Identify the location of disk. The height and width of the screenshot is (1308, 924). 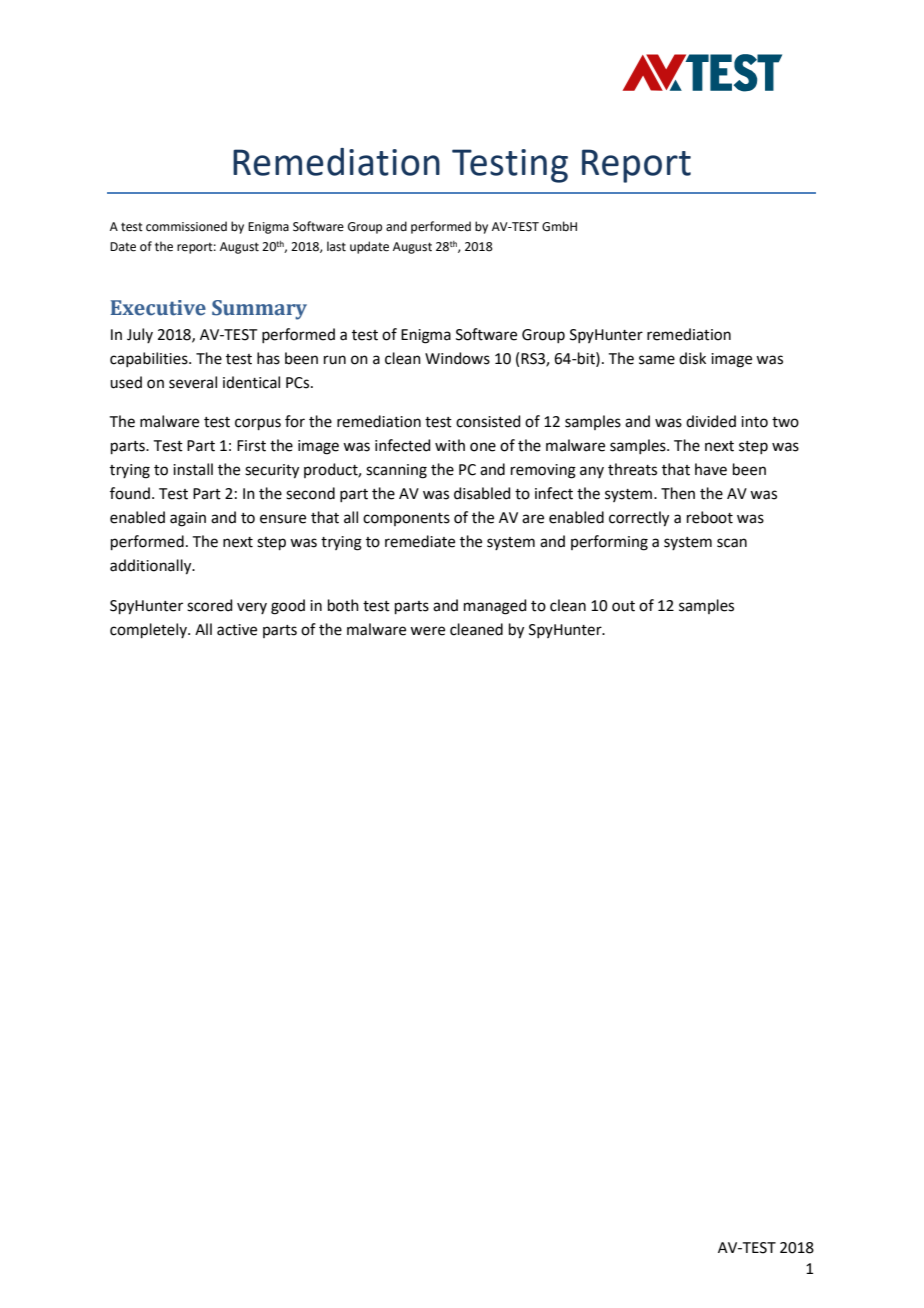
(692, 358).
